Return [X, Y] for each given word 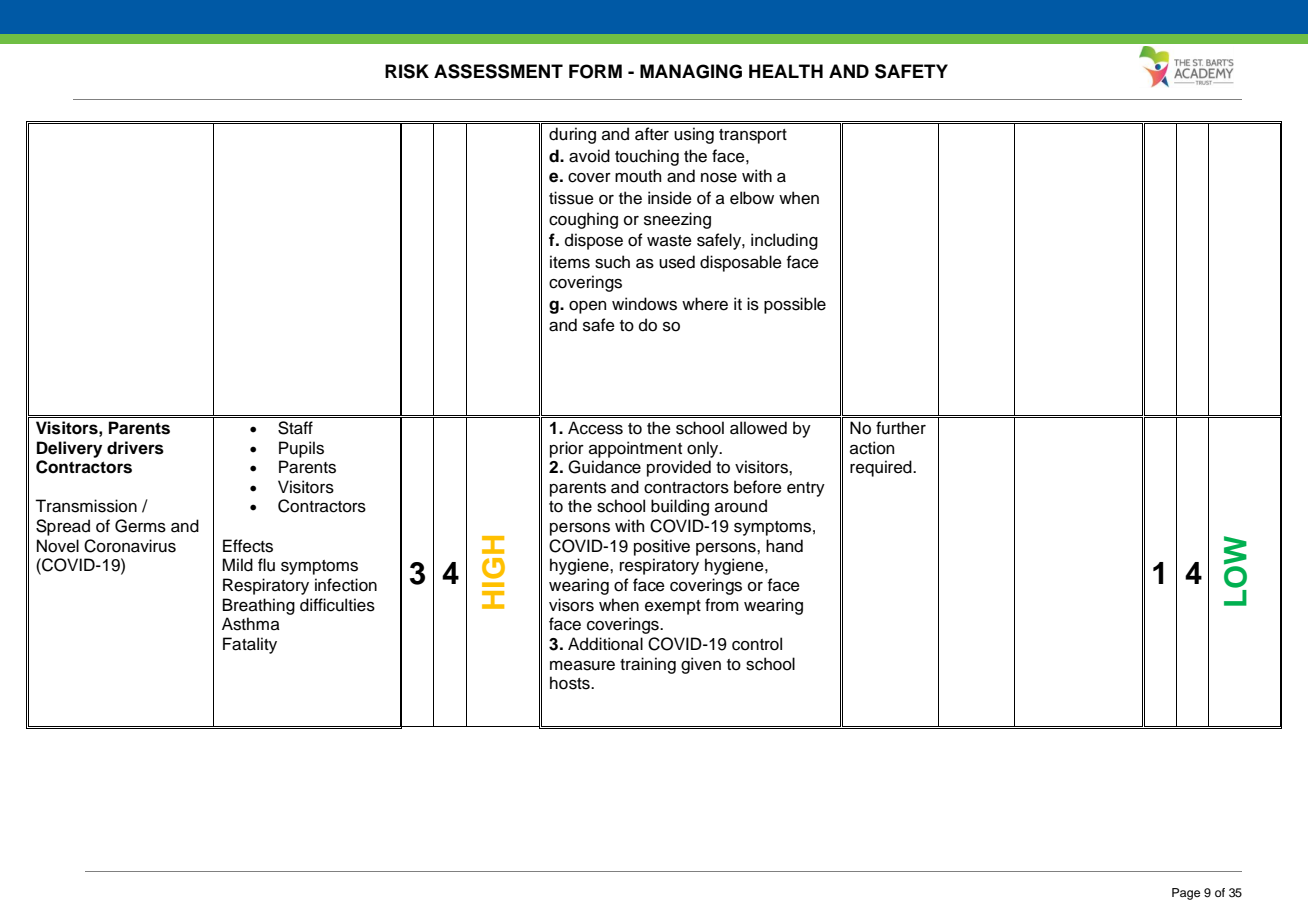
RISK [407, 71]
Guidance [604, 467]
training [648, 665]
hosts [571, 683]
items [570, 262]
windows [644, 304]
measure [582, 666]
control [757, 644]
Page [1186, 894]
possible [795, 305]
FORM [595, 71]
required [882, 468]
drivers [135, 448]
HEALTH [786, 71]
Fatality [250, 645]
